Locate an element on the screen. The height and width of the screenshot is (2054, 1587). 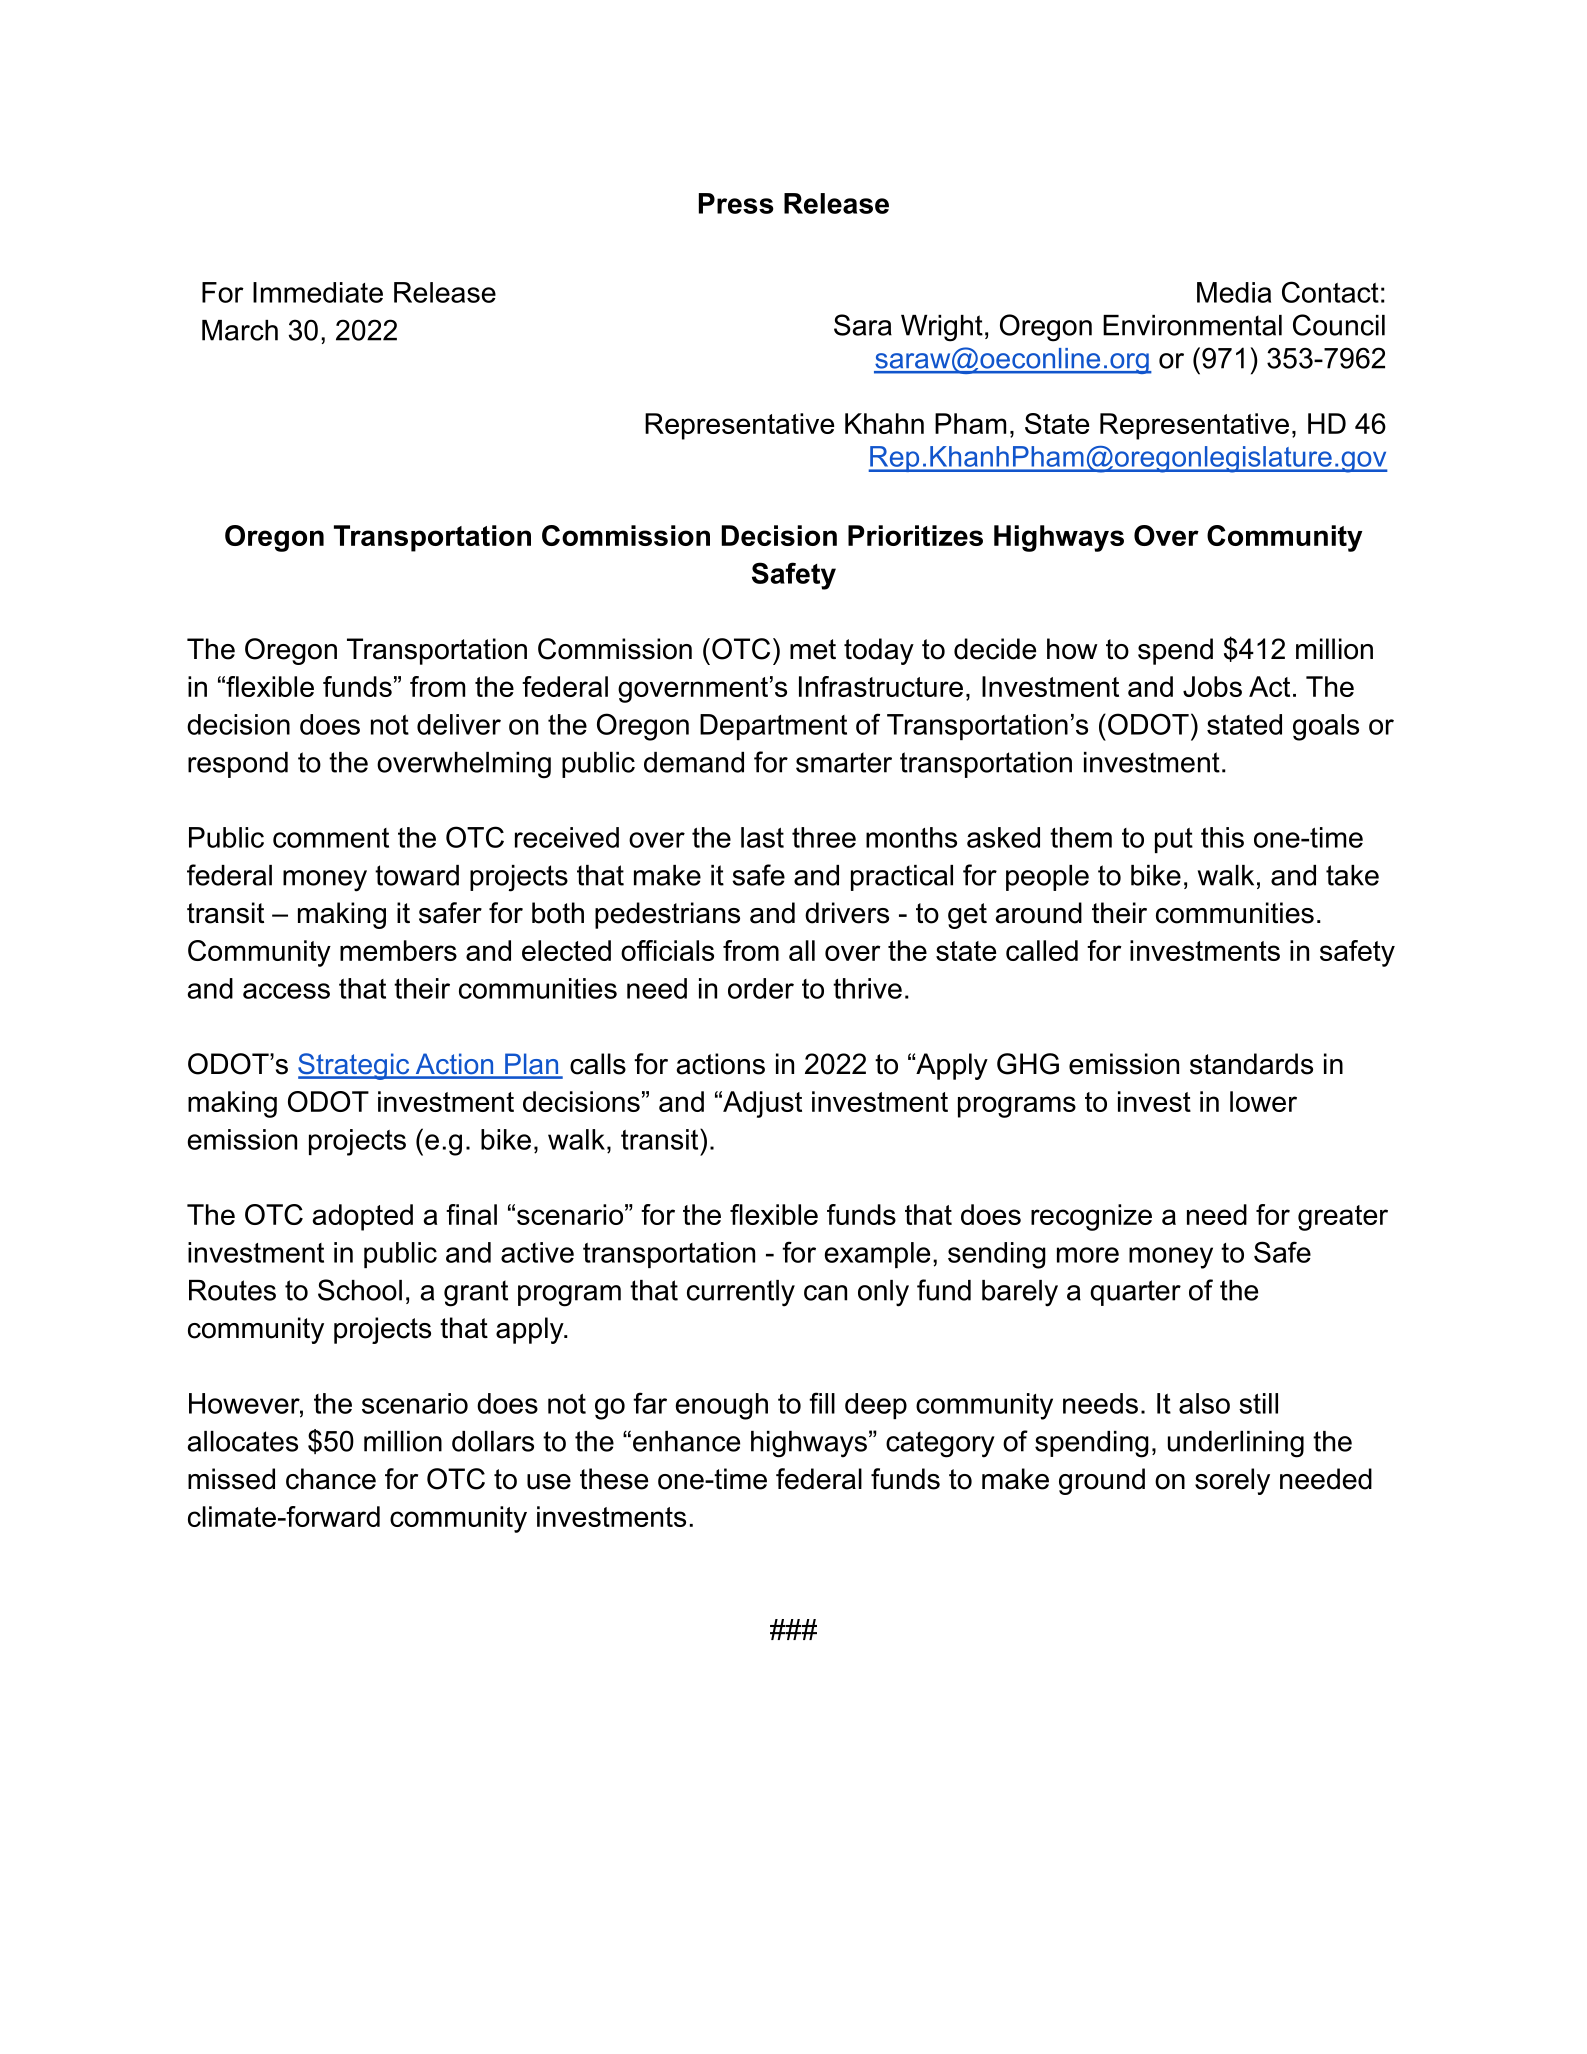
Contact is located at coordinates (1330, 292).
